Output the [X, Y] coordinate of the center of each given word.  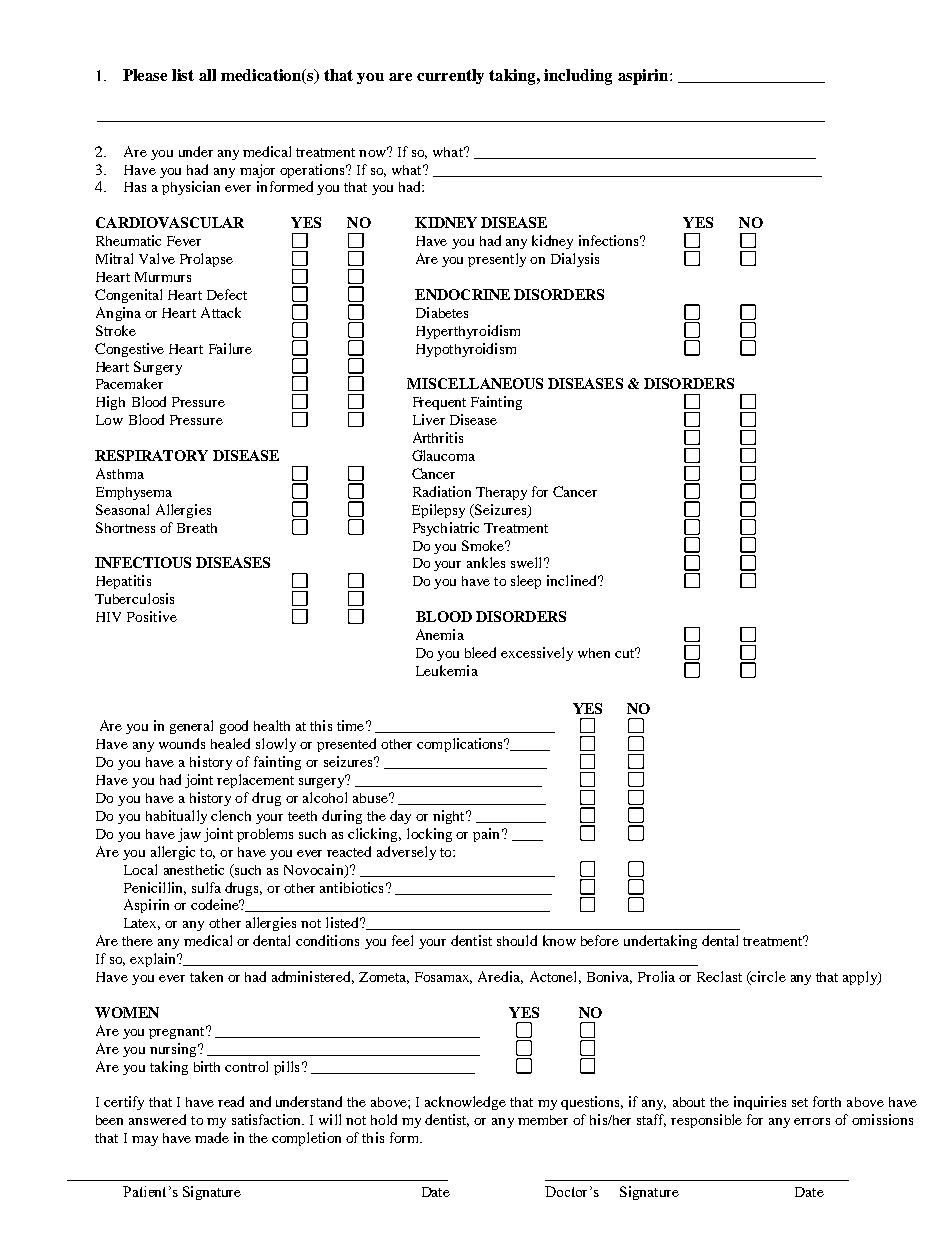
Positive [152, 616]
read [231, 1101]
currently [450, 76]
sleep [526, 582]
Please [145, 75]
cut [626, 653]
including [578, 77]
